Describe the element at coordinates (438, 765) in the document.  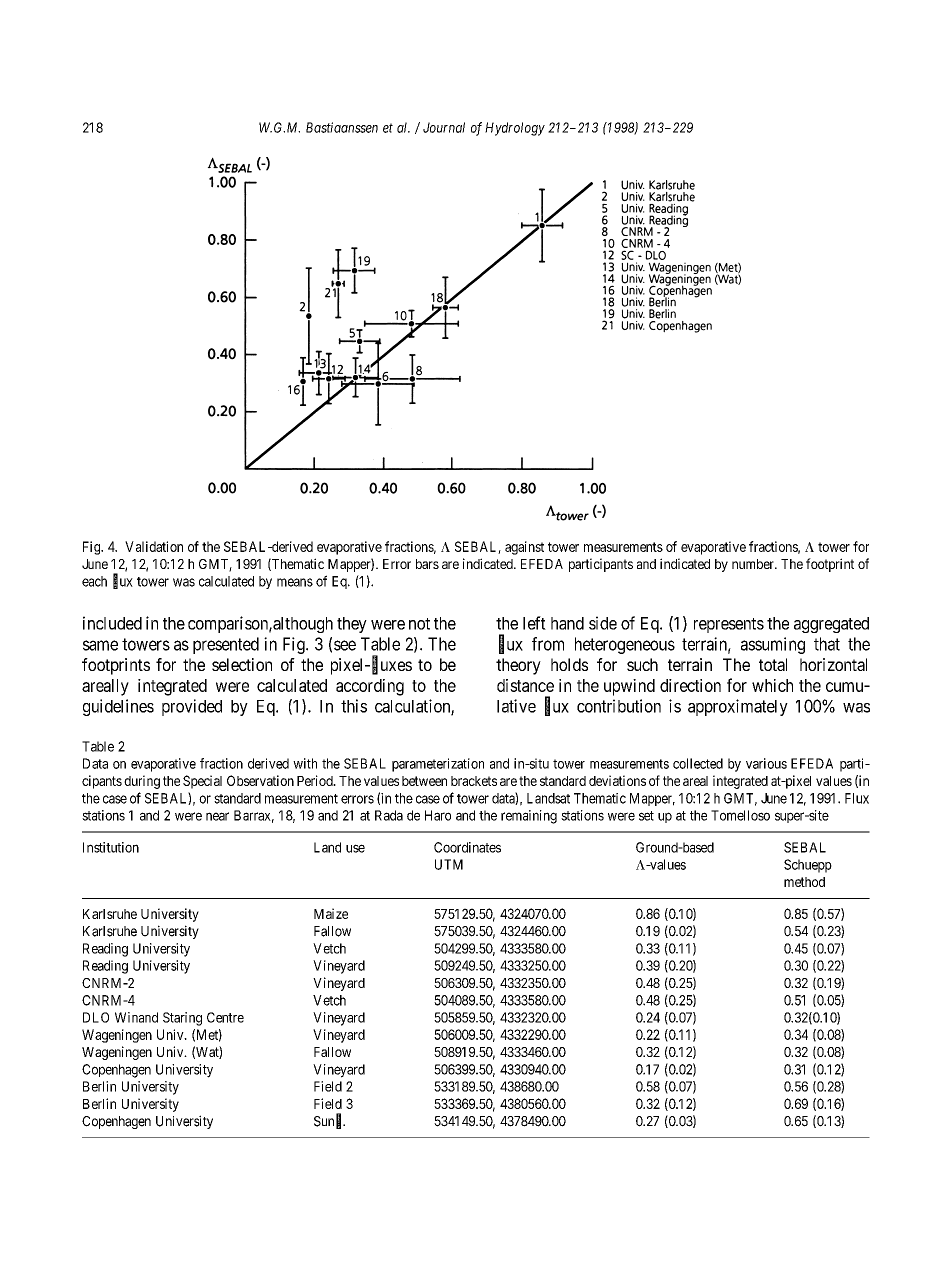
I see `parameterization` at that location.
